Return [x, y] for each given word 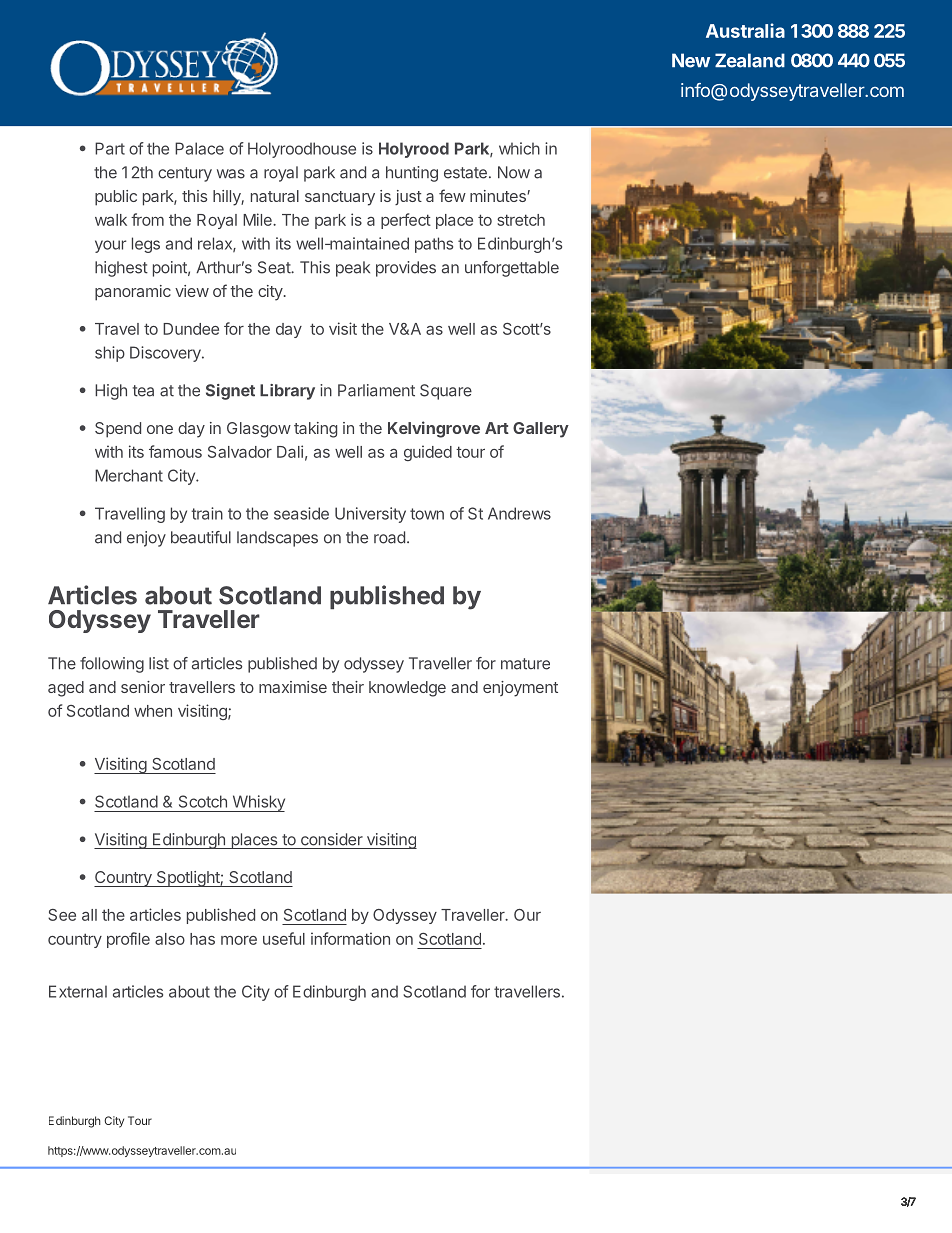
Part [110, 148]
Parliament [376, 390]
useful [284, 938]
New [691, 60]
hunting [412, 174]
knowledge [407, 689]
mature [525, 664]
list [159, 663]
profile [128, 940]
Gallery [541, 430]
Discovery [166, 354]
